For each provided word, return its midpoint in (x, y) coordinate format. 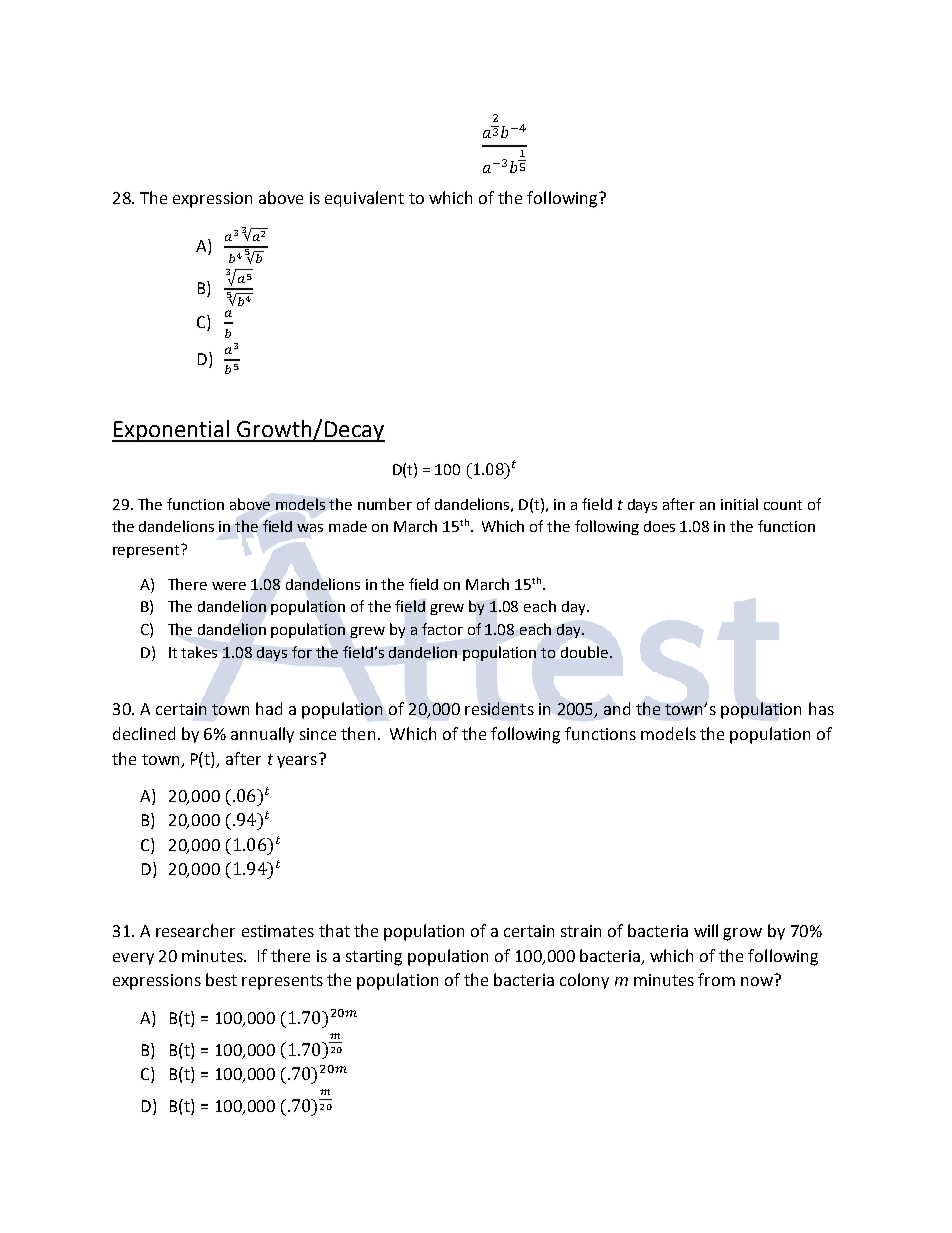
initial (739, 504)
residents (499, 708)
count (783, 505)
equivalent (364, 199)
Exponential (172, 431)
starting (374, 958)
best (221, 979)
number (385, 504)
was (310, 528)
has (821, 708)
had (269, 708)
